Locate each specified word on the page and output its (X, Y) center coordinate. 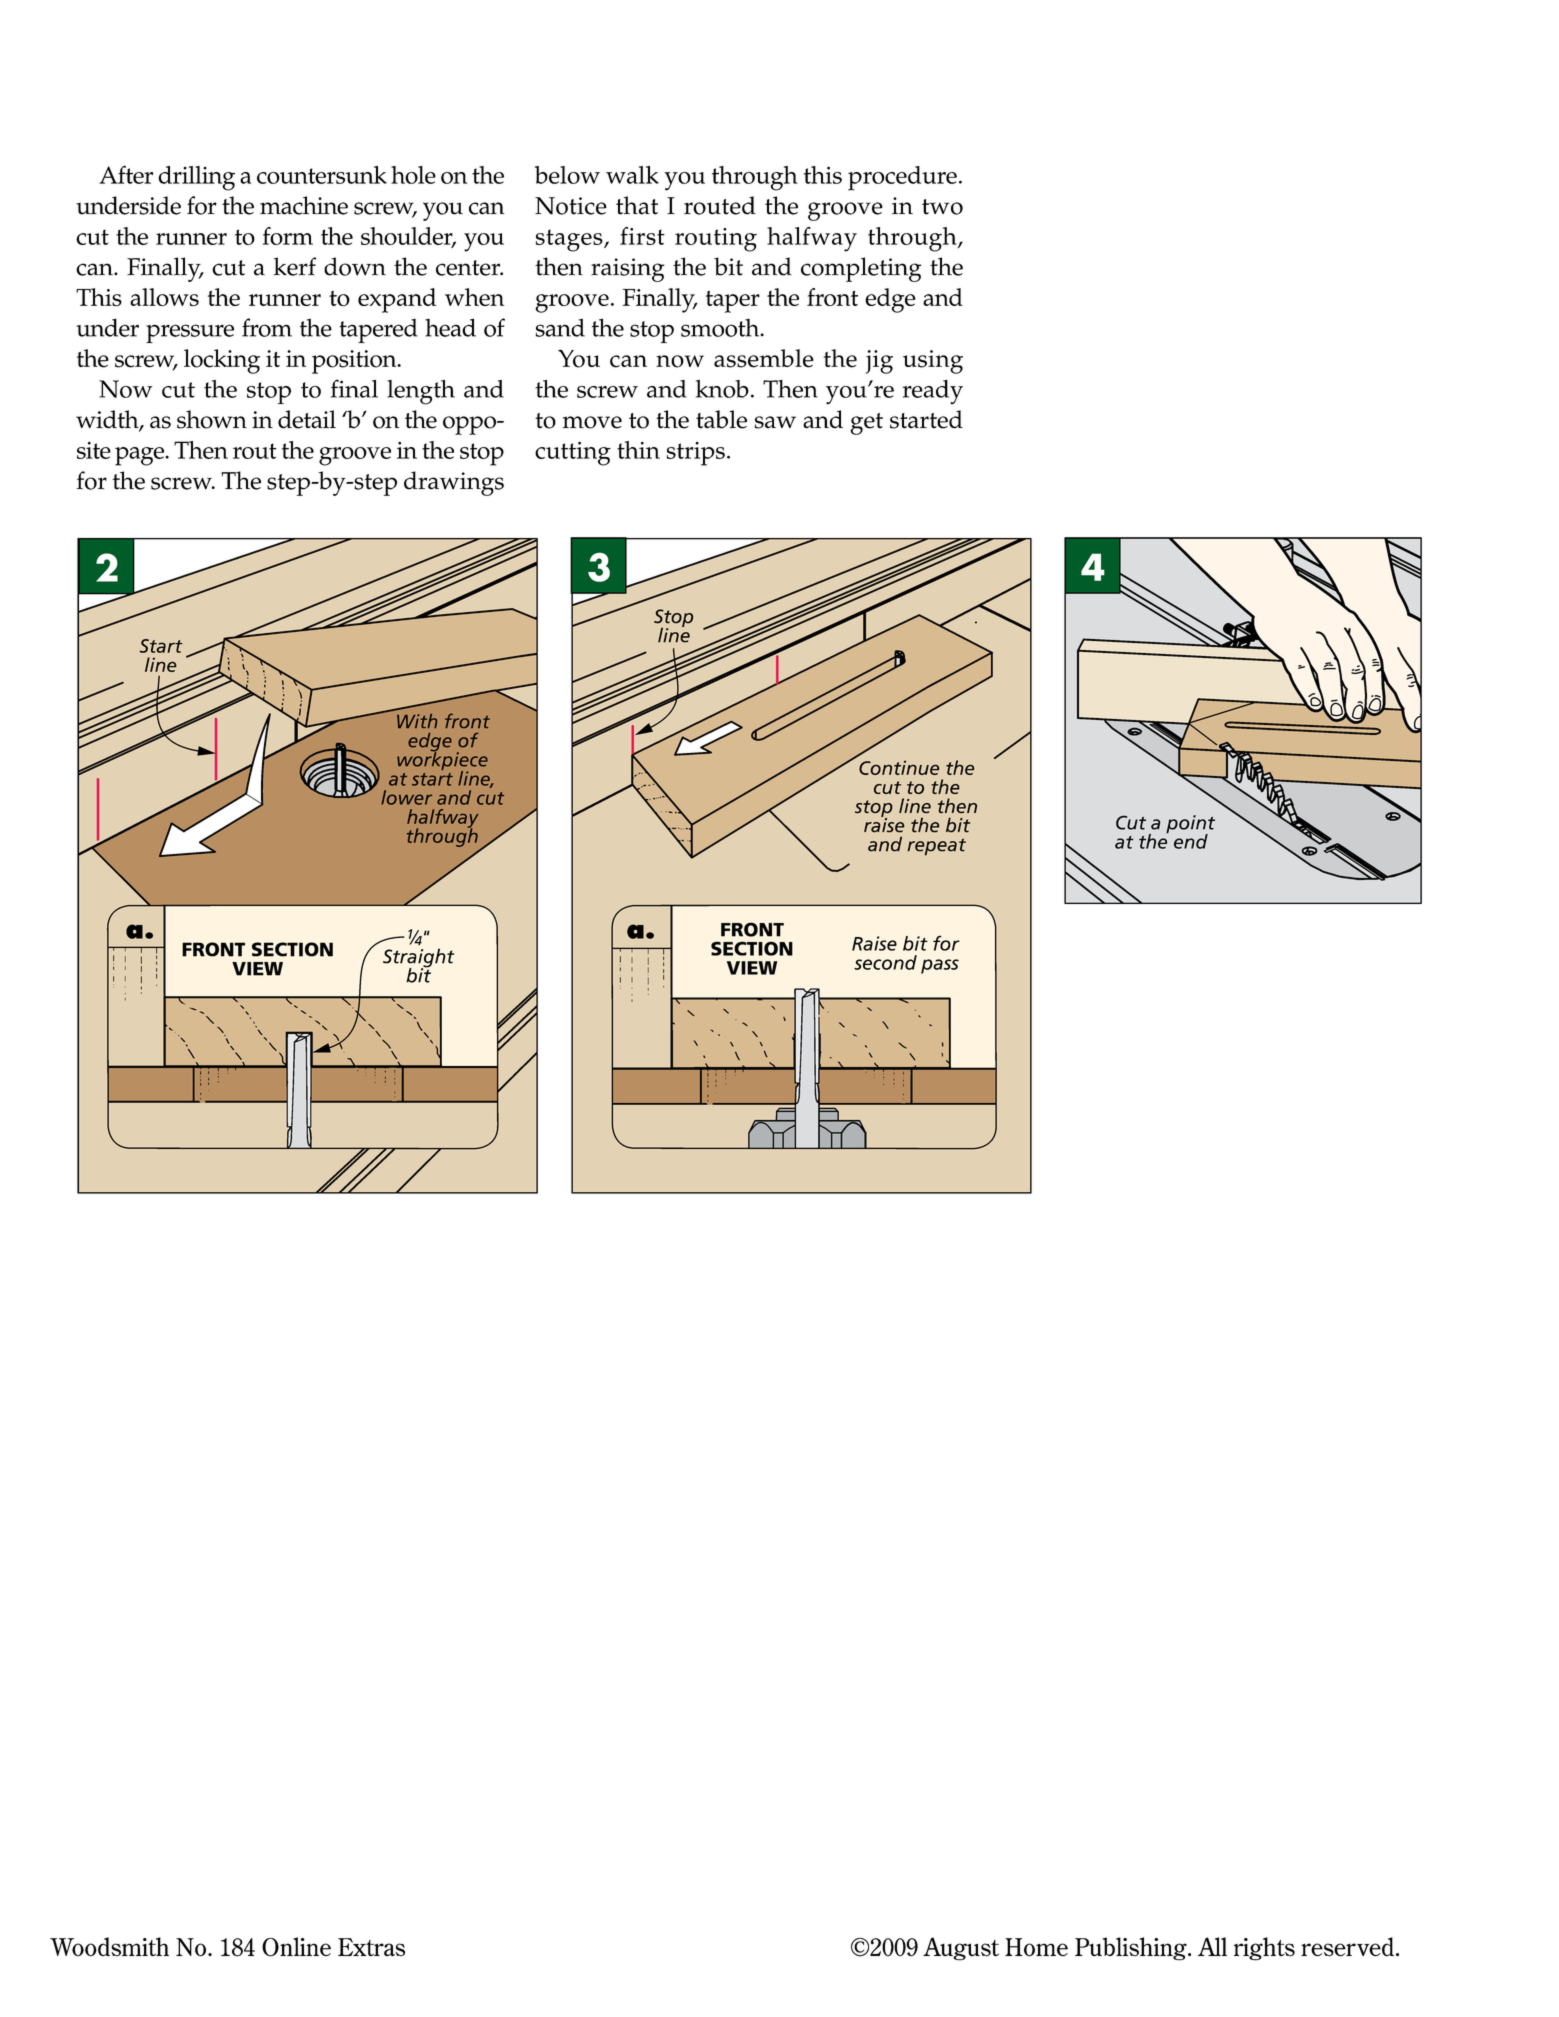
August (961, 1949)
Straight (418, 959)
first (642, 236)
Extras (371, 1947)
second (885, 962)
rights (1264, 1949)
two (942, 207)
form (288, 236)
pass (940, 966)
